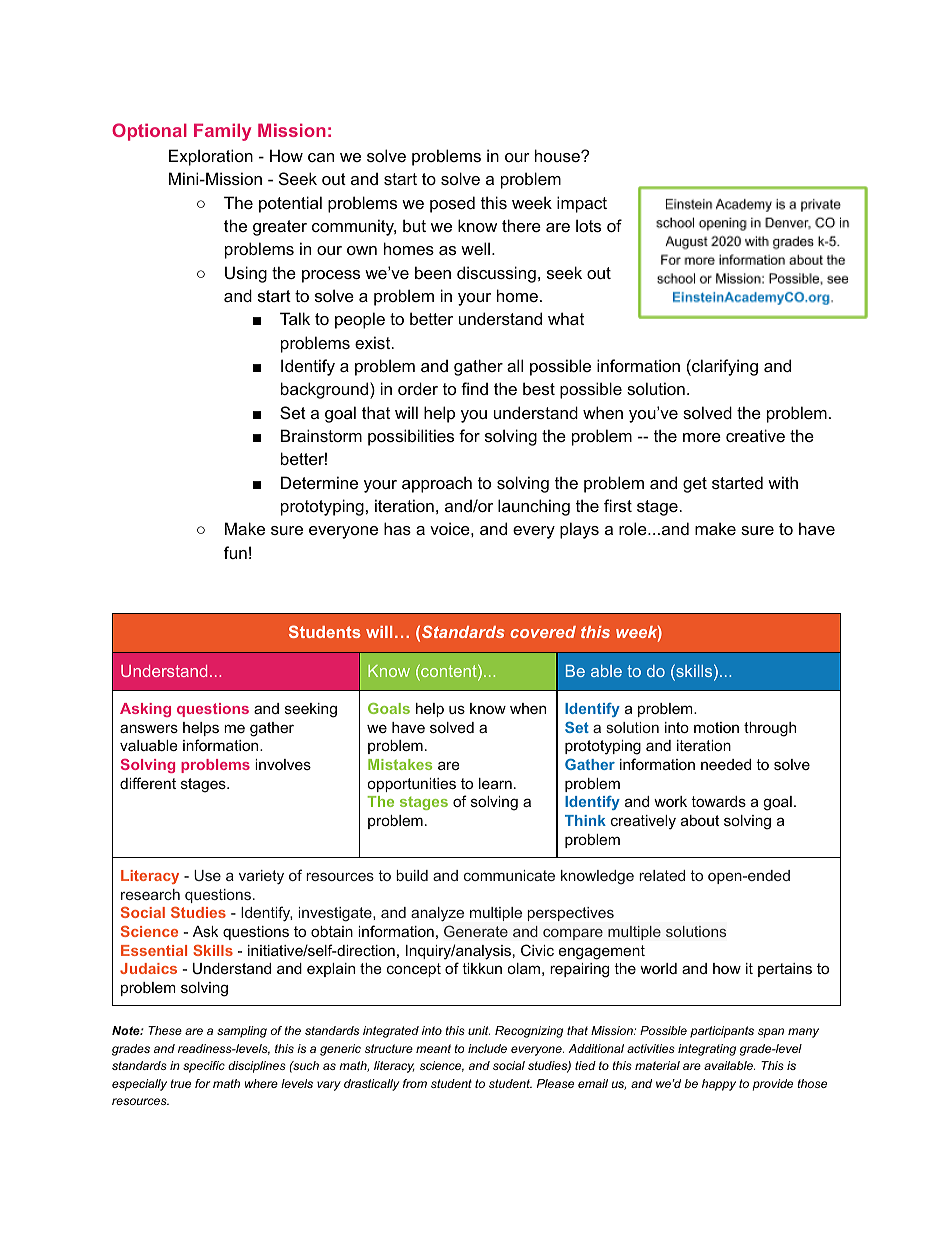  What do you see at coordinates (204, 1067) in the document?
I see `specific` at bounding box center [204, 1067].
